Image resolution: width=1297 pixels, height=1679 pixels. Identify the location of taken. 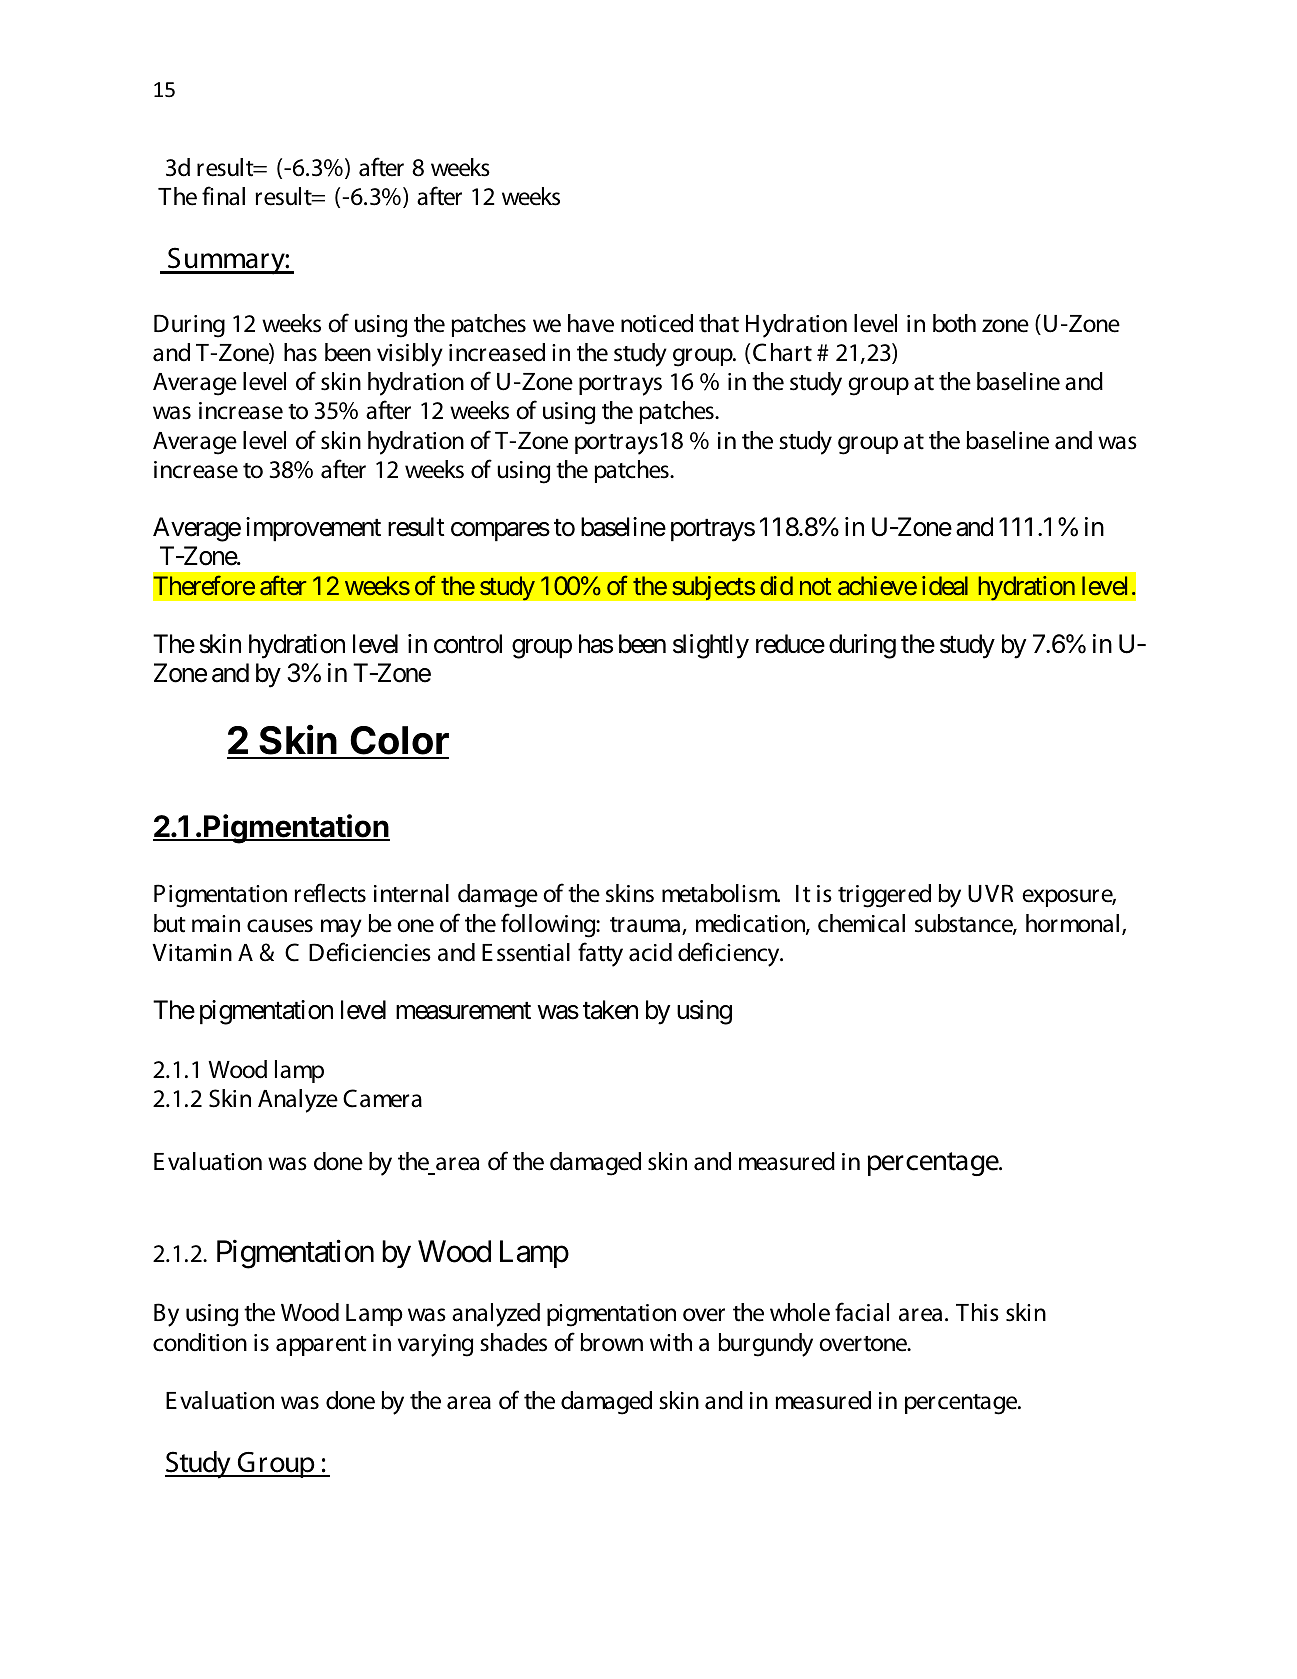
(610, 1010).
